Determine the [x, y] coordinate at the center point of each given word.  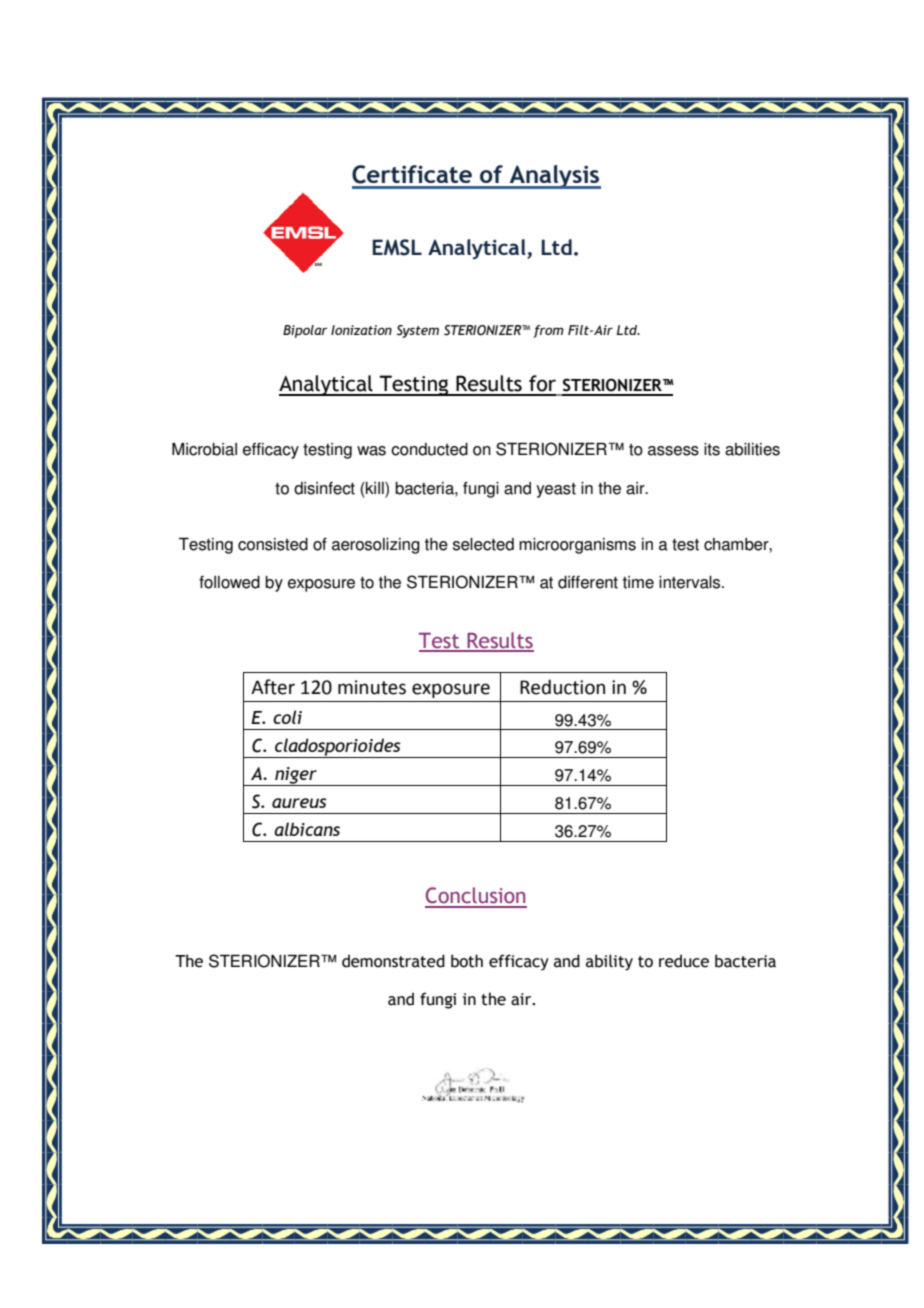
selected [483, 544]
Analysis [554, 177]
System [418, 331]
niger [296, 776]
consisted [273, 544]
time [638, 582]
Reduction [562, 687]
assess [673, 451]
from [548, 331]
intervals [691, 582]
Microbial [204, 449]
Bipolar [305, 331]
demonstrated [393, 961]
